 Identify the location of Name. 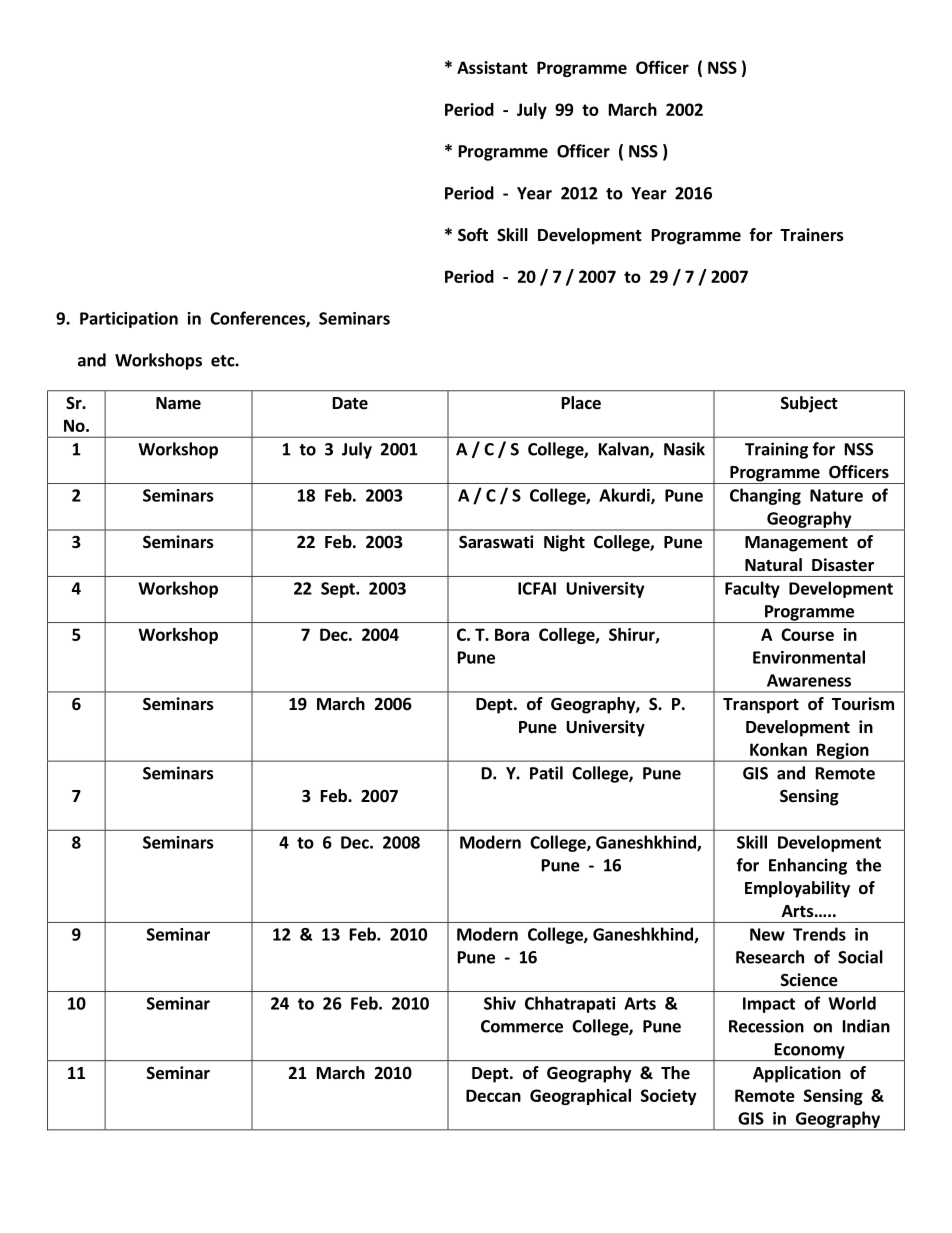
(178, 403).
